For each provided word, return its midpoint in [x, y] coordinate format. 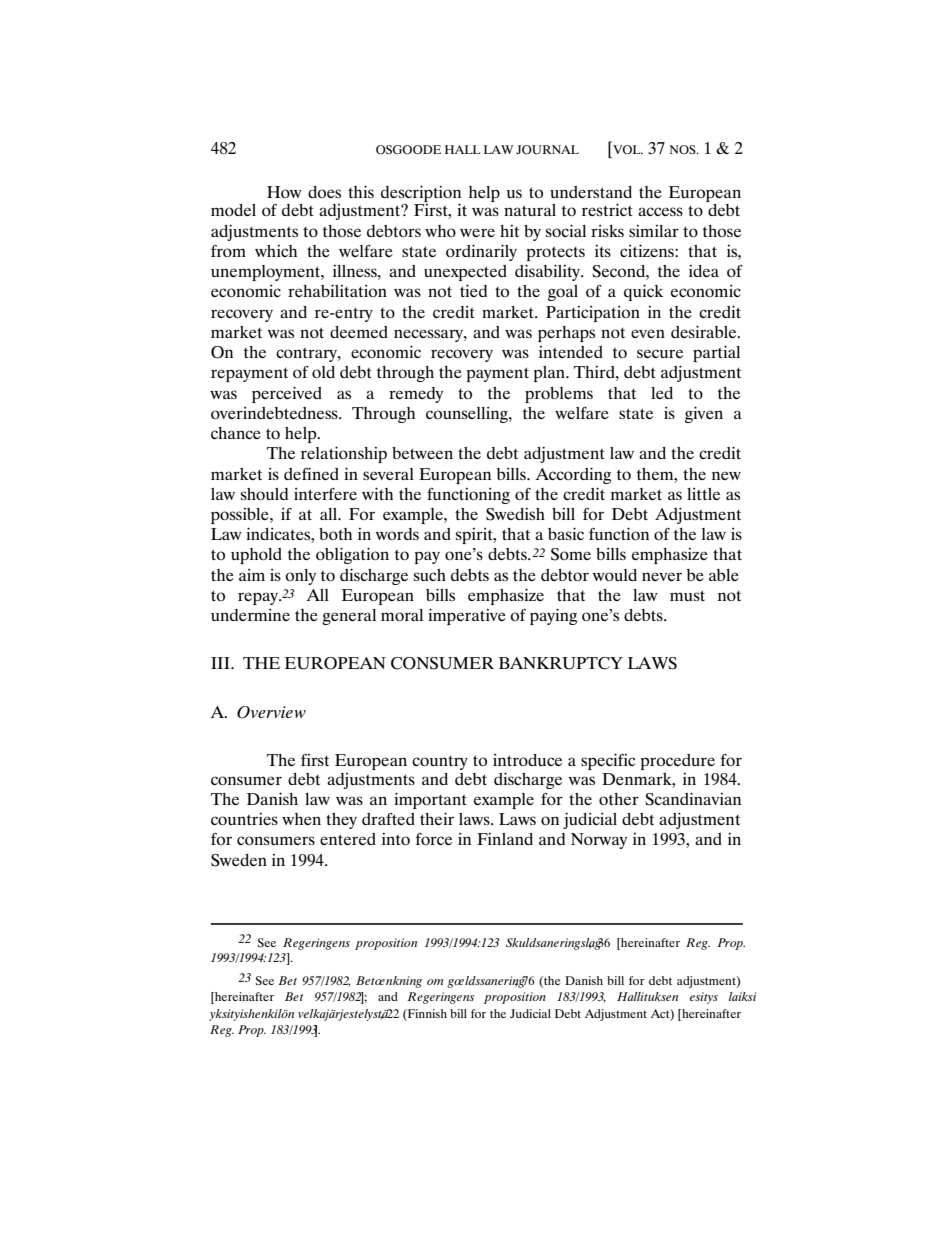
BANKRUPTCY [561, 663]
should [264, 494]
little [703, 494]
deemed [359, 332]
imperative [467, 616]
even [648, 333]
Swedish [515, 514]
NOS [684, 149]
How [284, 192]
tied [473, 290]
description [421, 194]
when [301, 819]
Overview [271, 712]
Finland [505, 839]
